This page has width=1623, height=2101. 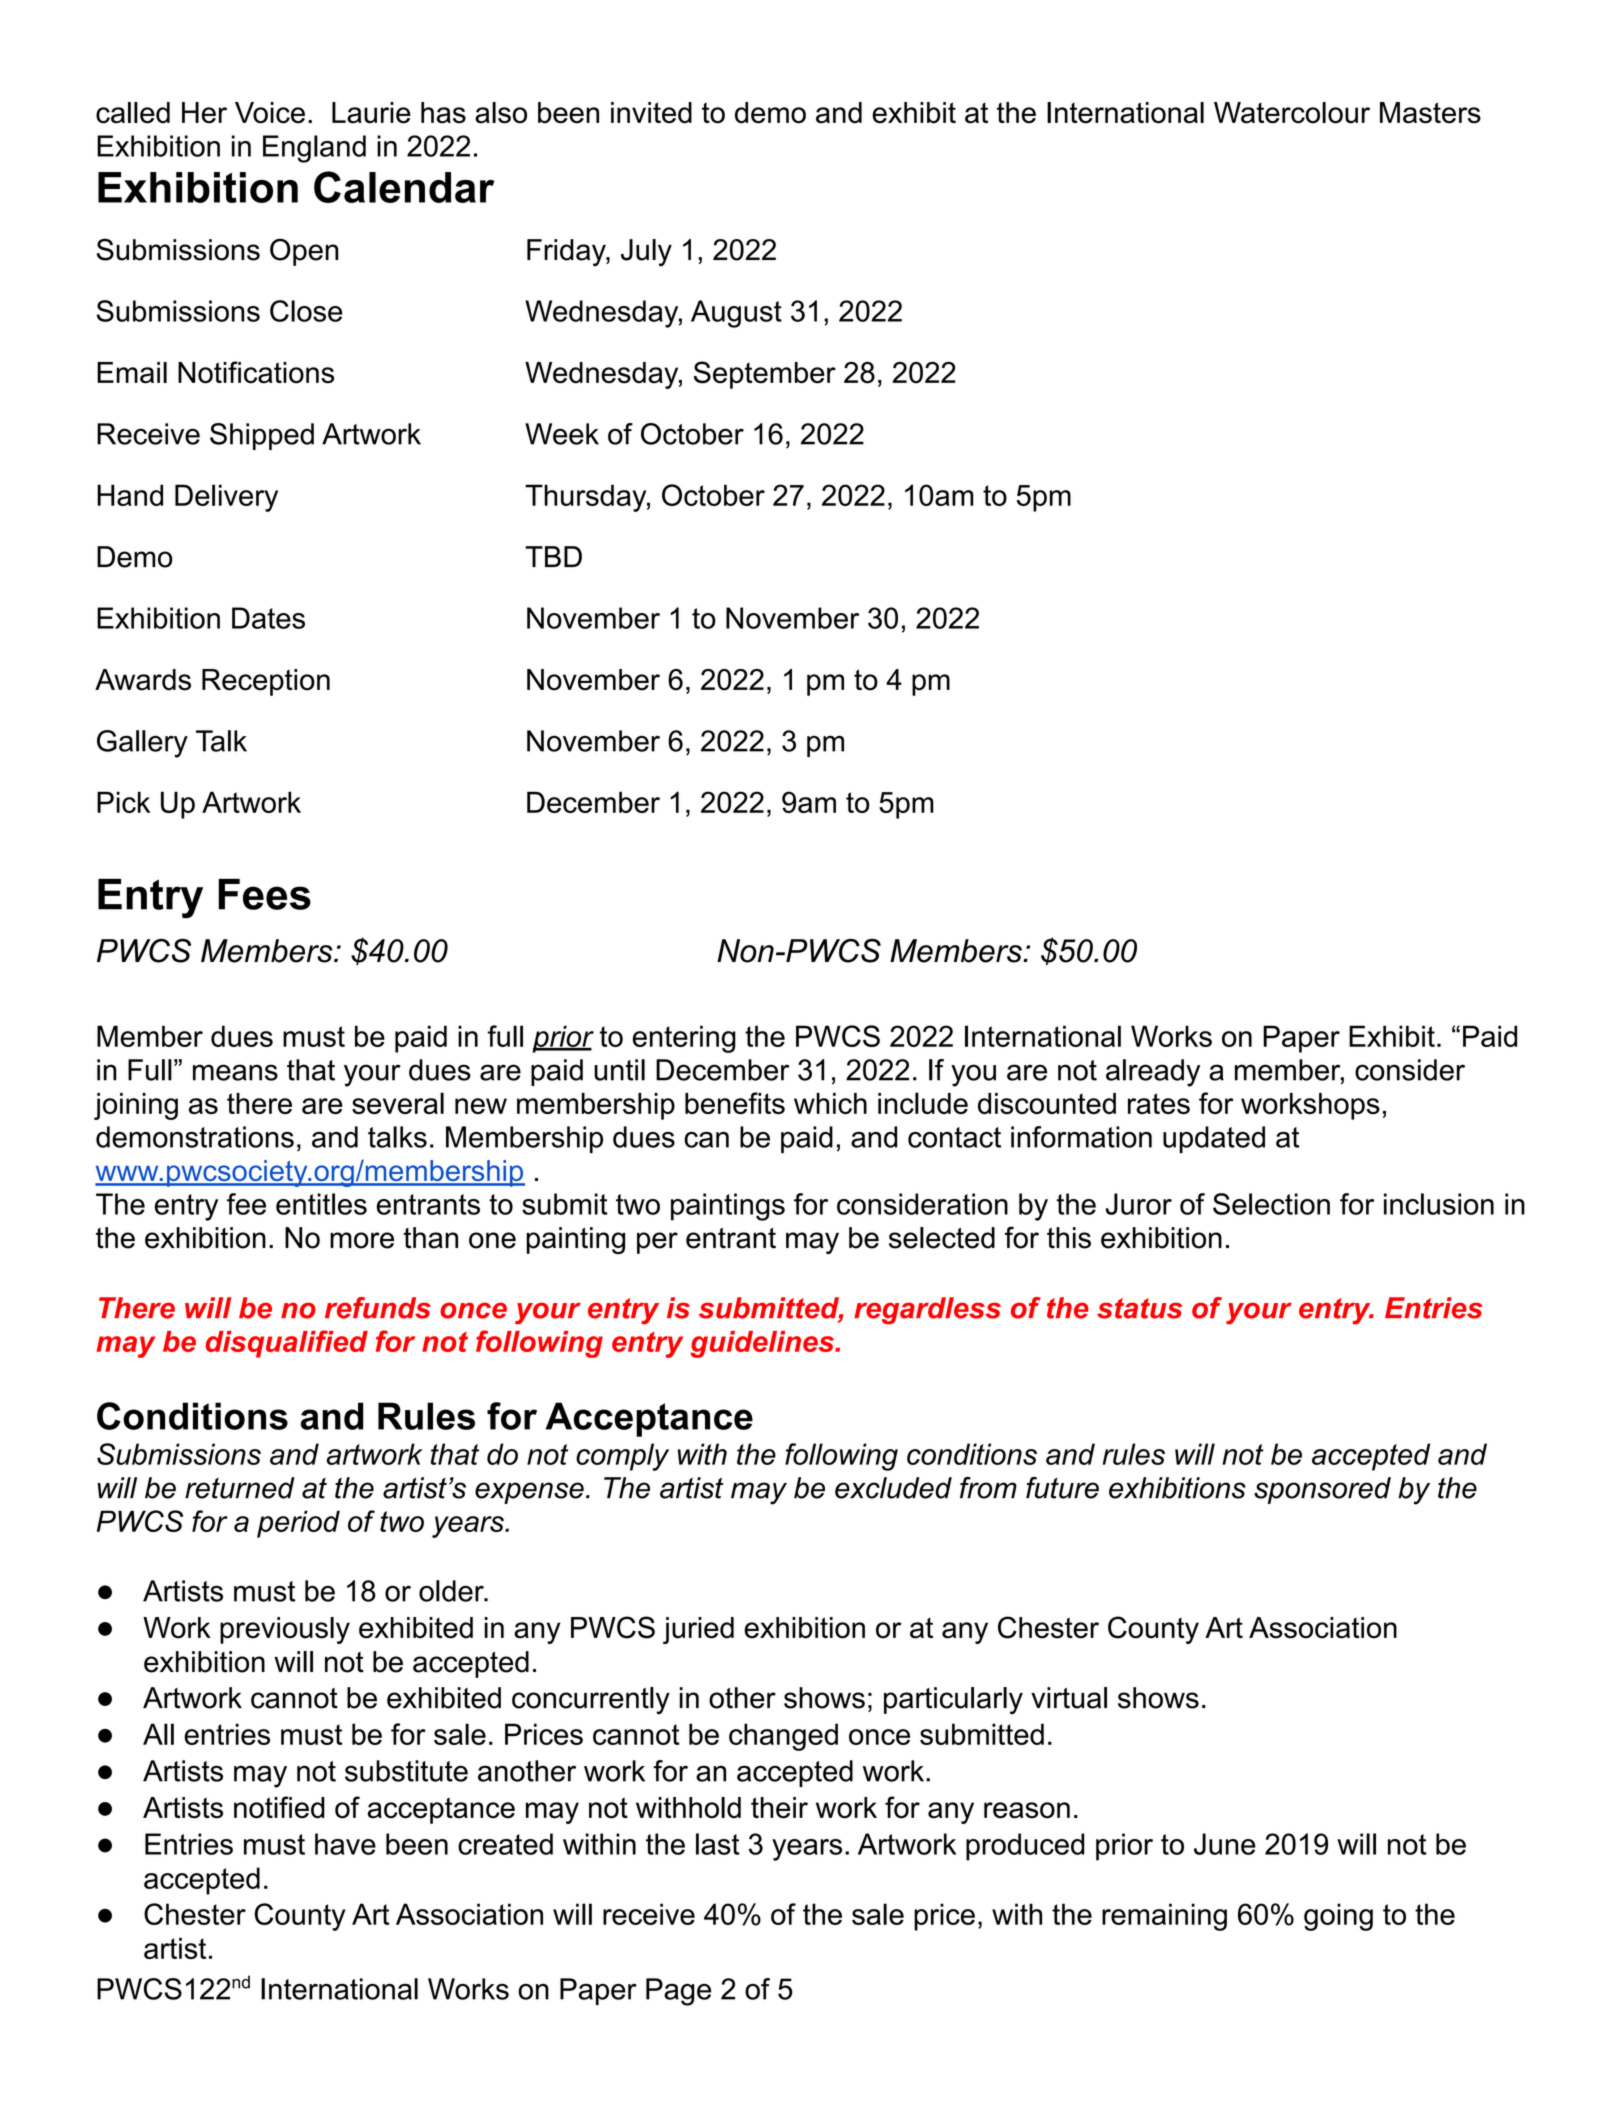 I want to click on Dates, so click(x=268, y=618).
